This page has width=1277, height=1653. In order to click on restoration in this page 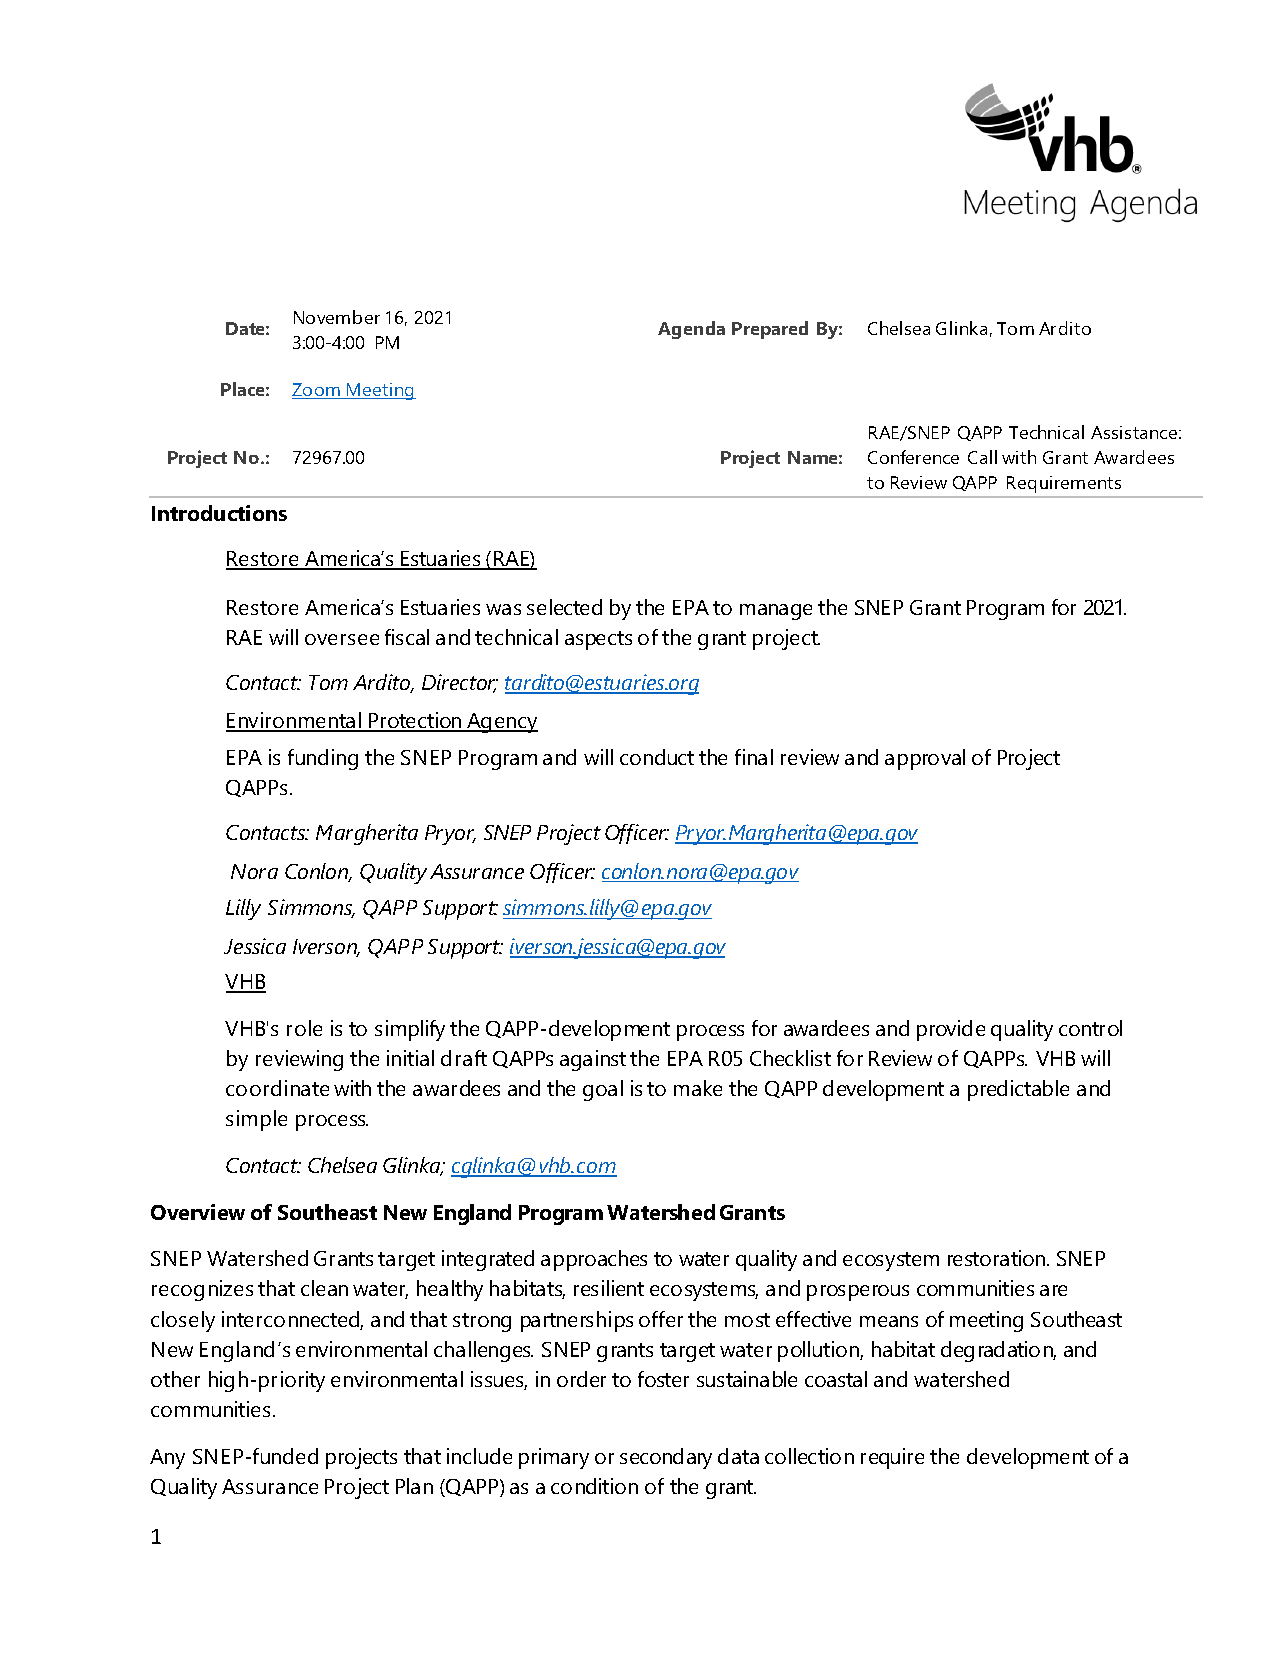, I will do `click(998, 1258)`.
